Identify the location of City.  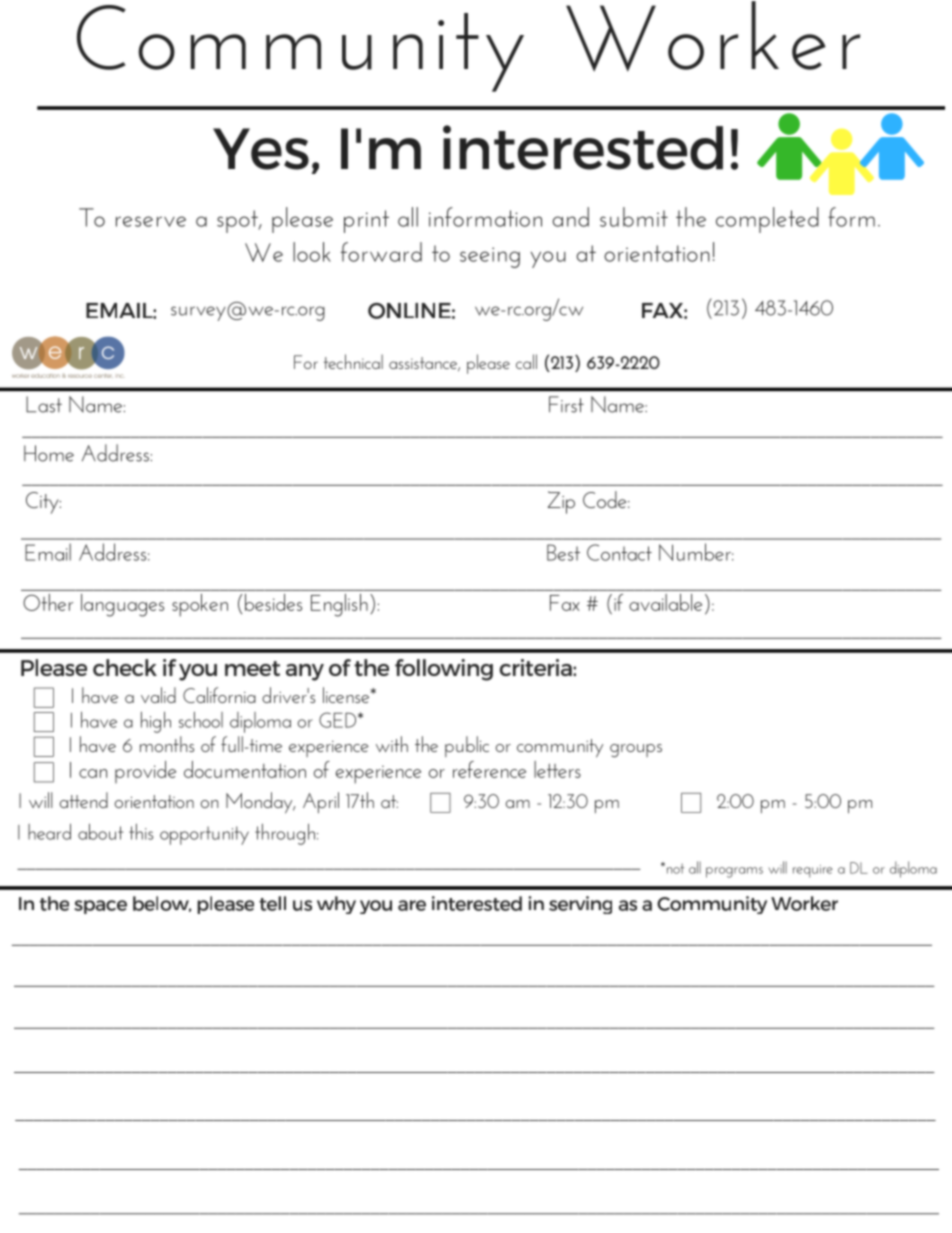
(43, 503).
